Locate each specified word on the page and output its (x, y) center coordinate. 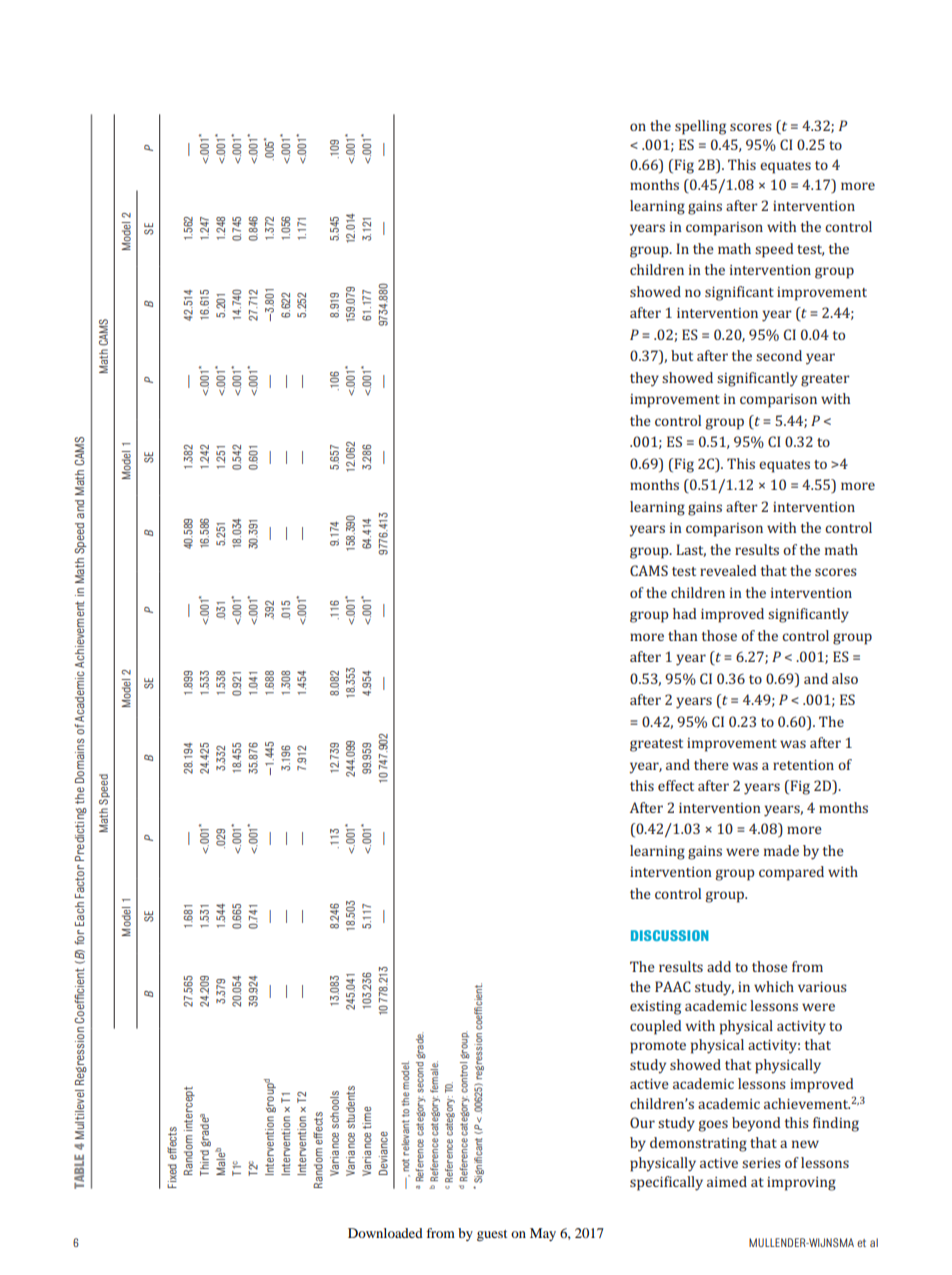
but (682, 355)
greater (825, 380)
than (683, 635)
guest (492, 1235)
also (845, 678)
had (684, 613)
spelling (700, 127)
